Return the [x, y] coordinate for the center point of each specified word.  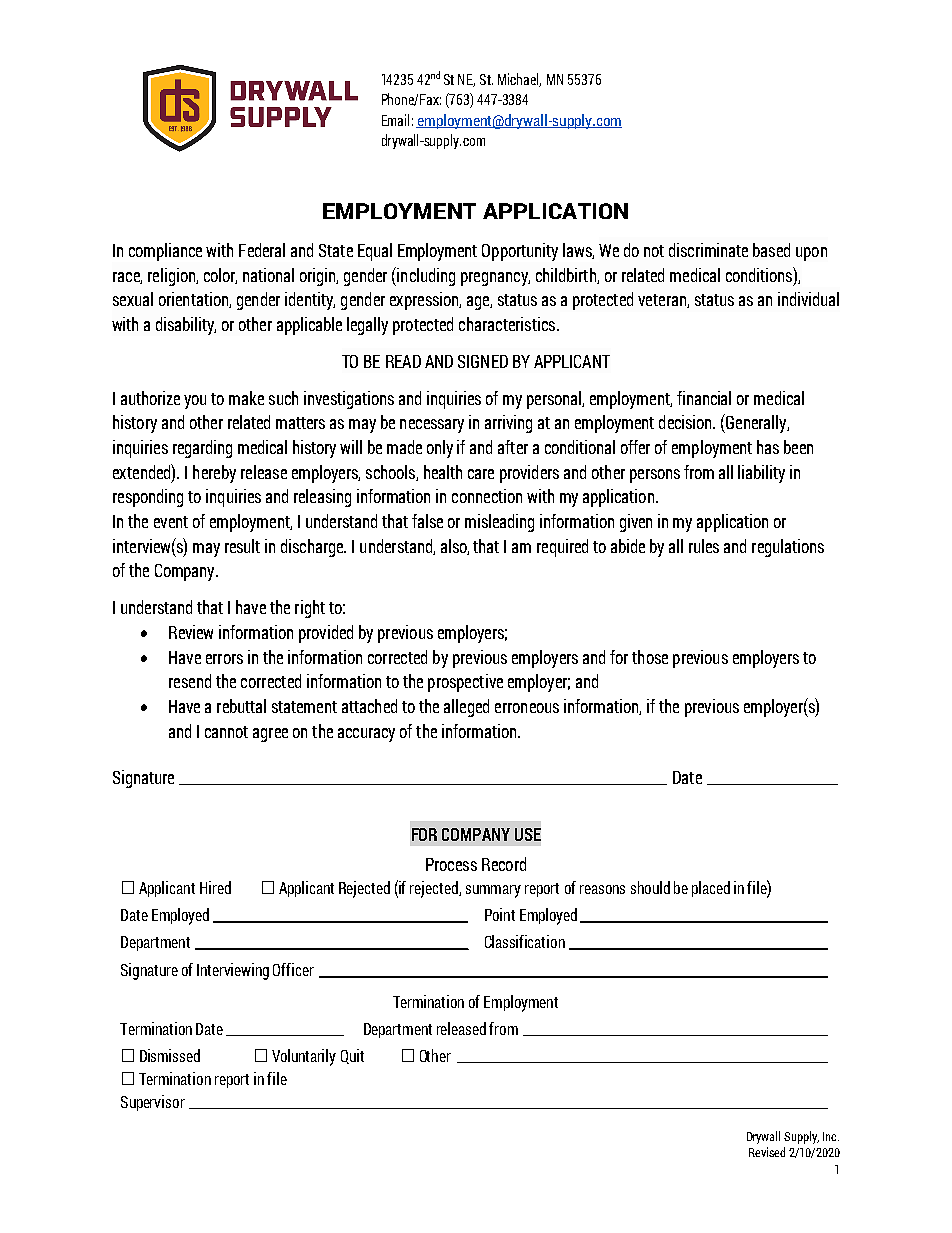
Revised [767, 1152]
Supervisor [153, 1103]
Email [395, 120]
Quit [352, 1056]
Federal [262, 250]
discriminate [708, 250]
